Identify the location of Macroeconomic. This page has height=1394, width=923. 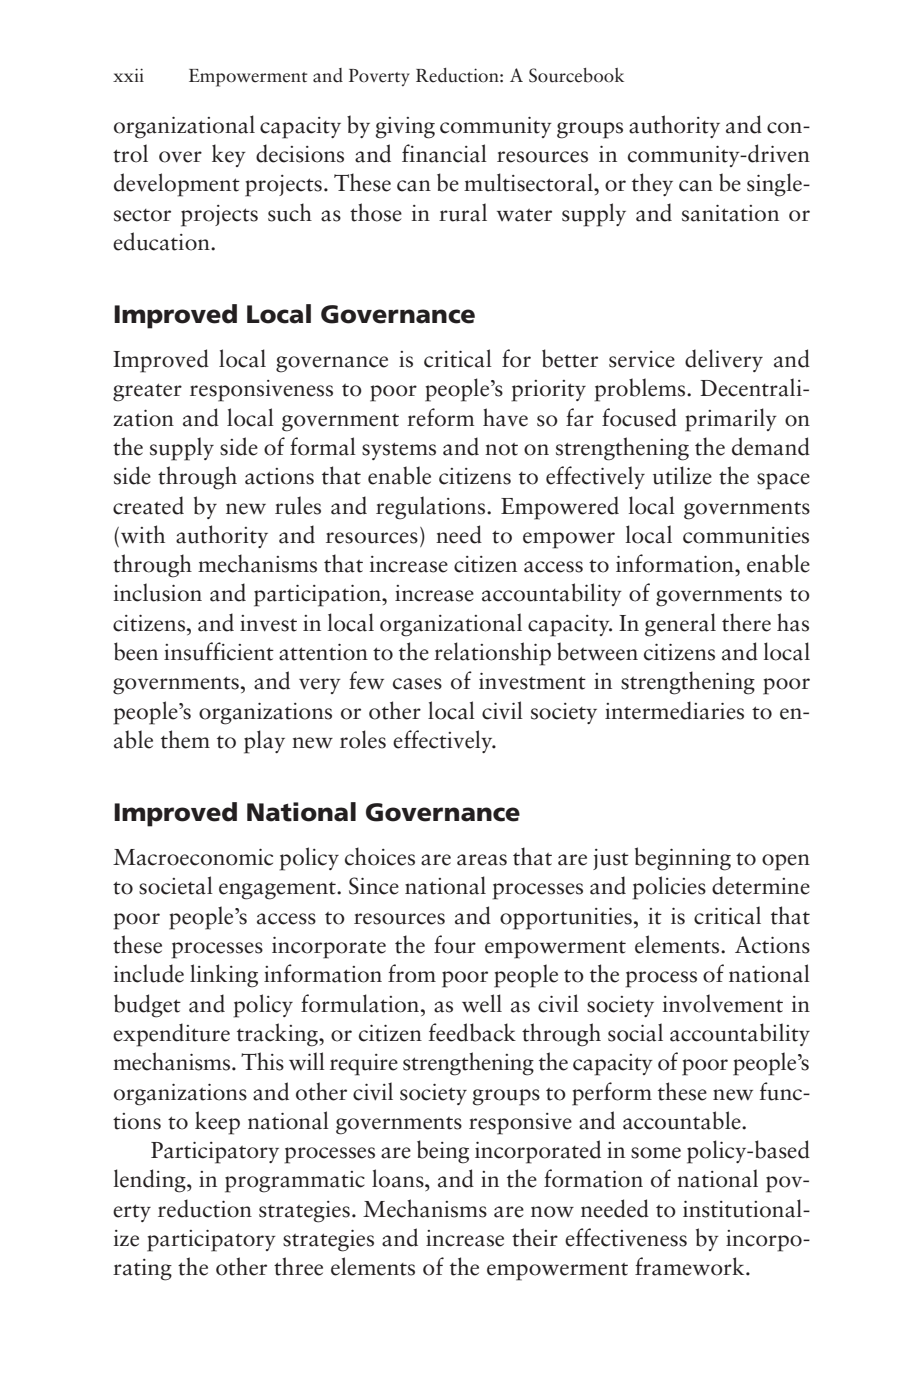
(193, 857).
